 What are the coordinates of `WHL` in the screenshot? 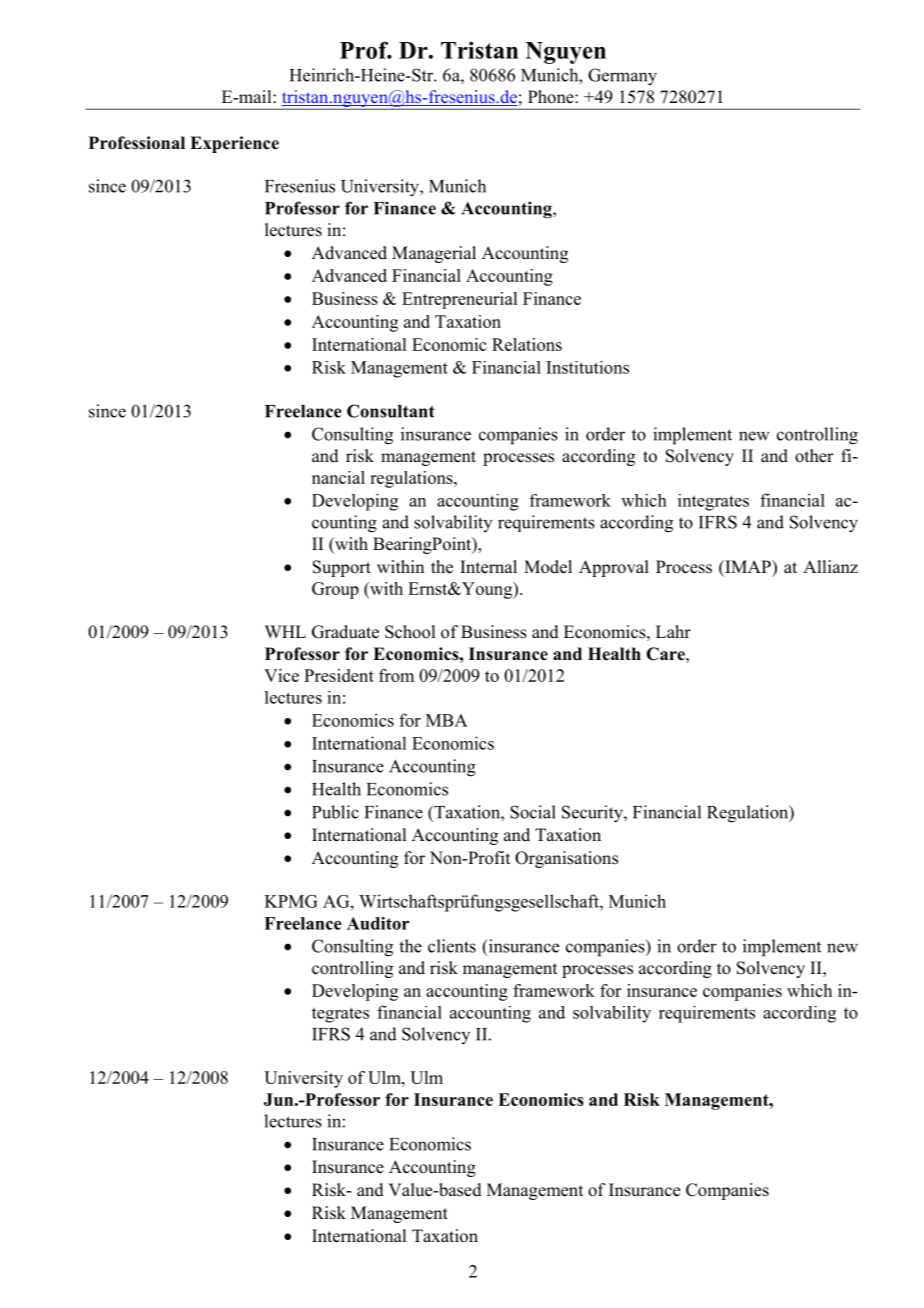 It's located at (285, 631).
